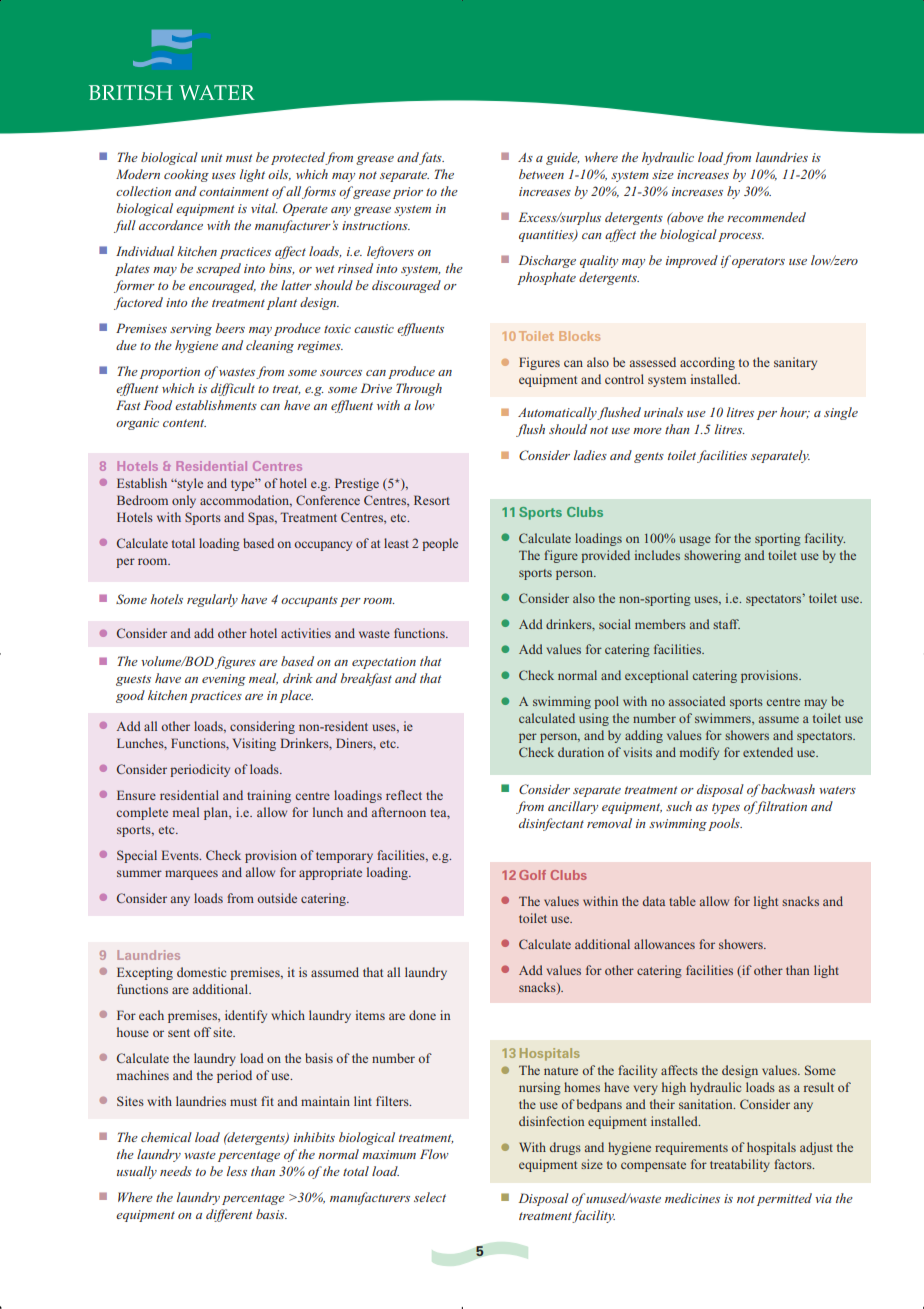  Describe the element at coordinates (541, 174) in the page. I see `between` at that location.
